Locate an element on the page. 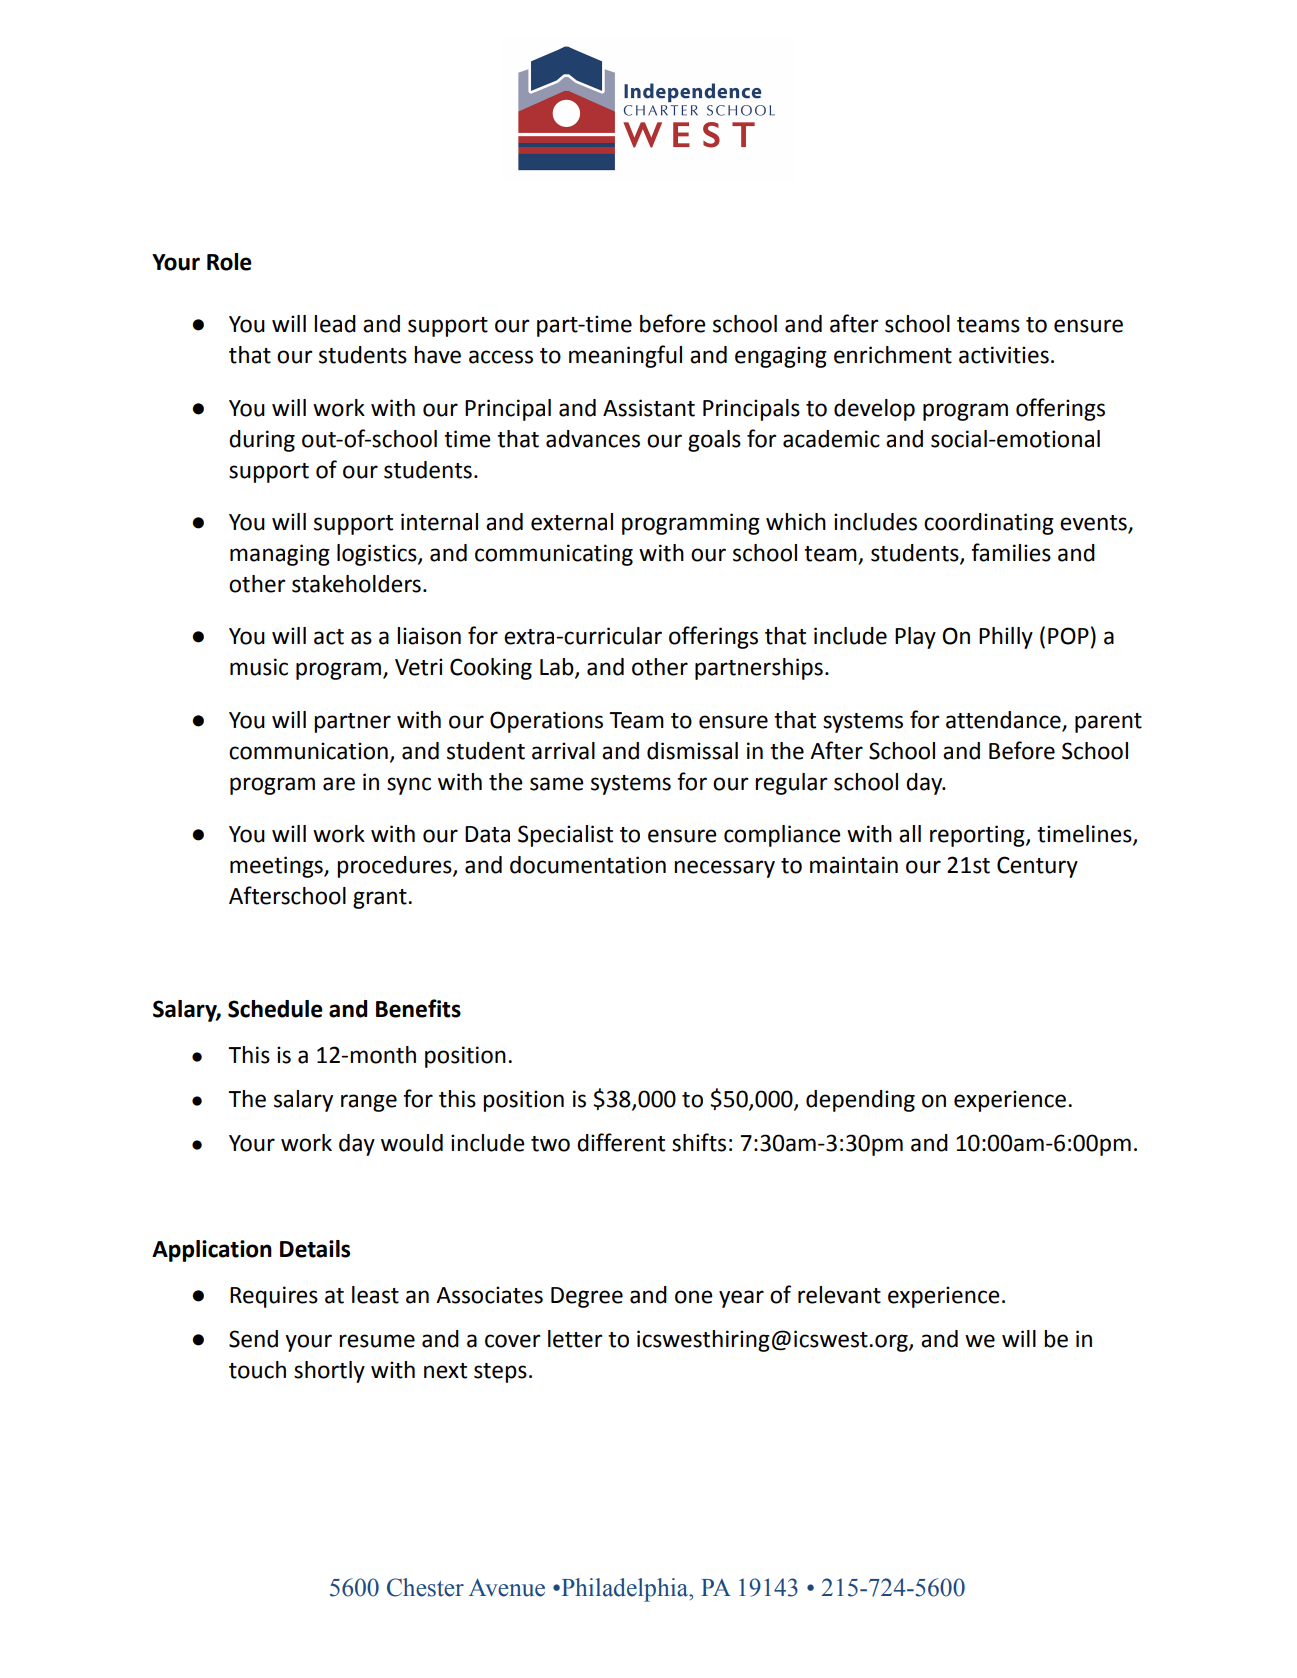 This document has height=1678, width=1297. meaningful is located at coordinates (625, 356).
